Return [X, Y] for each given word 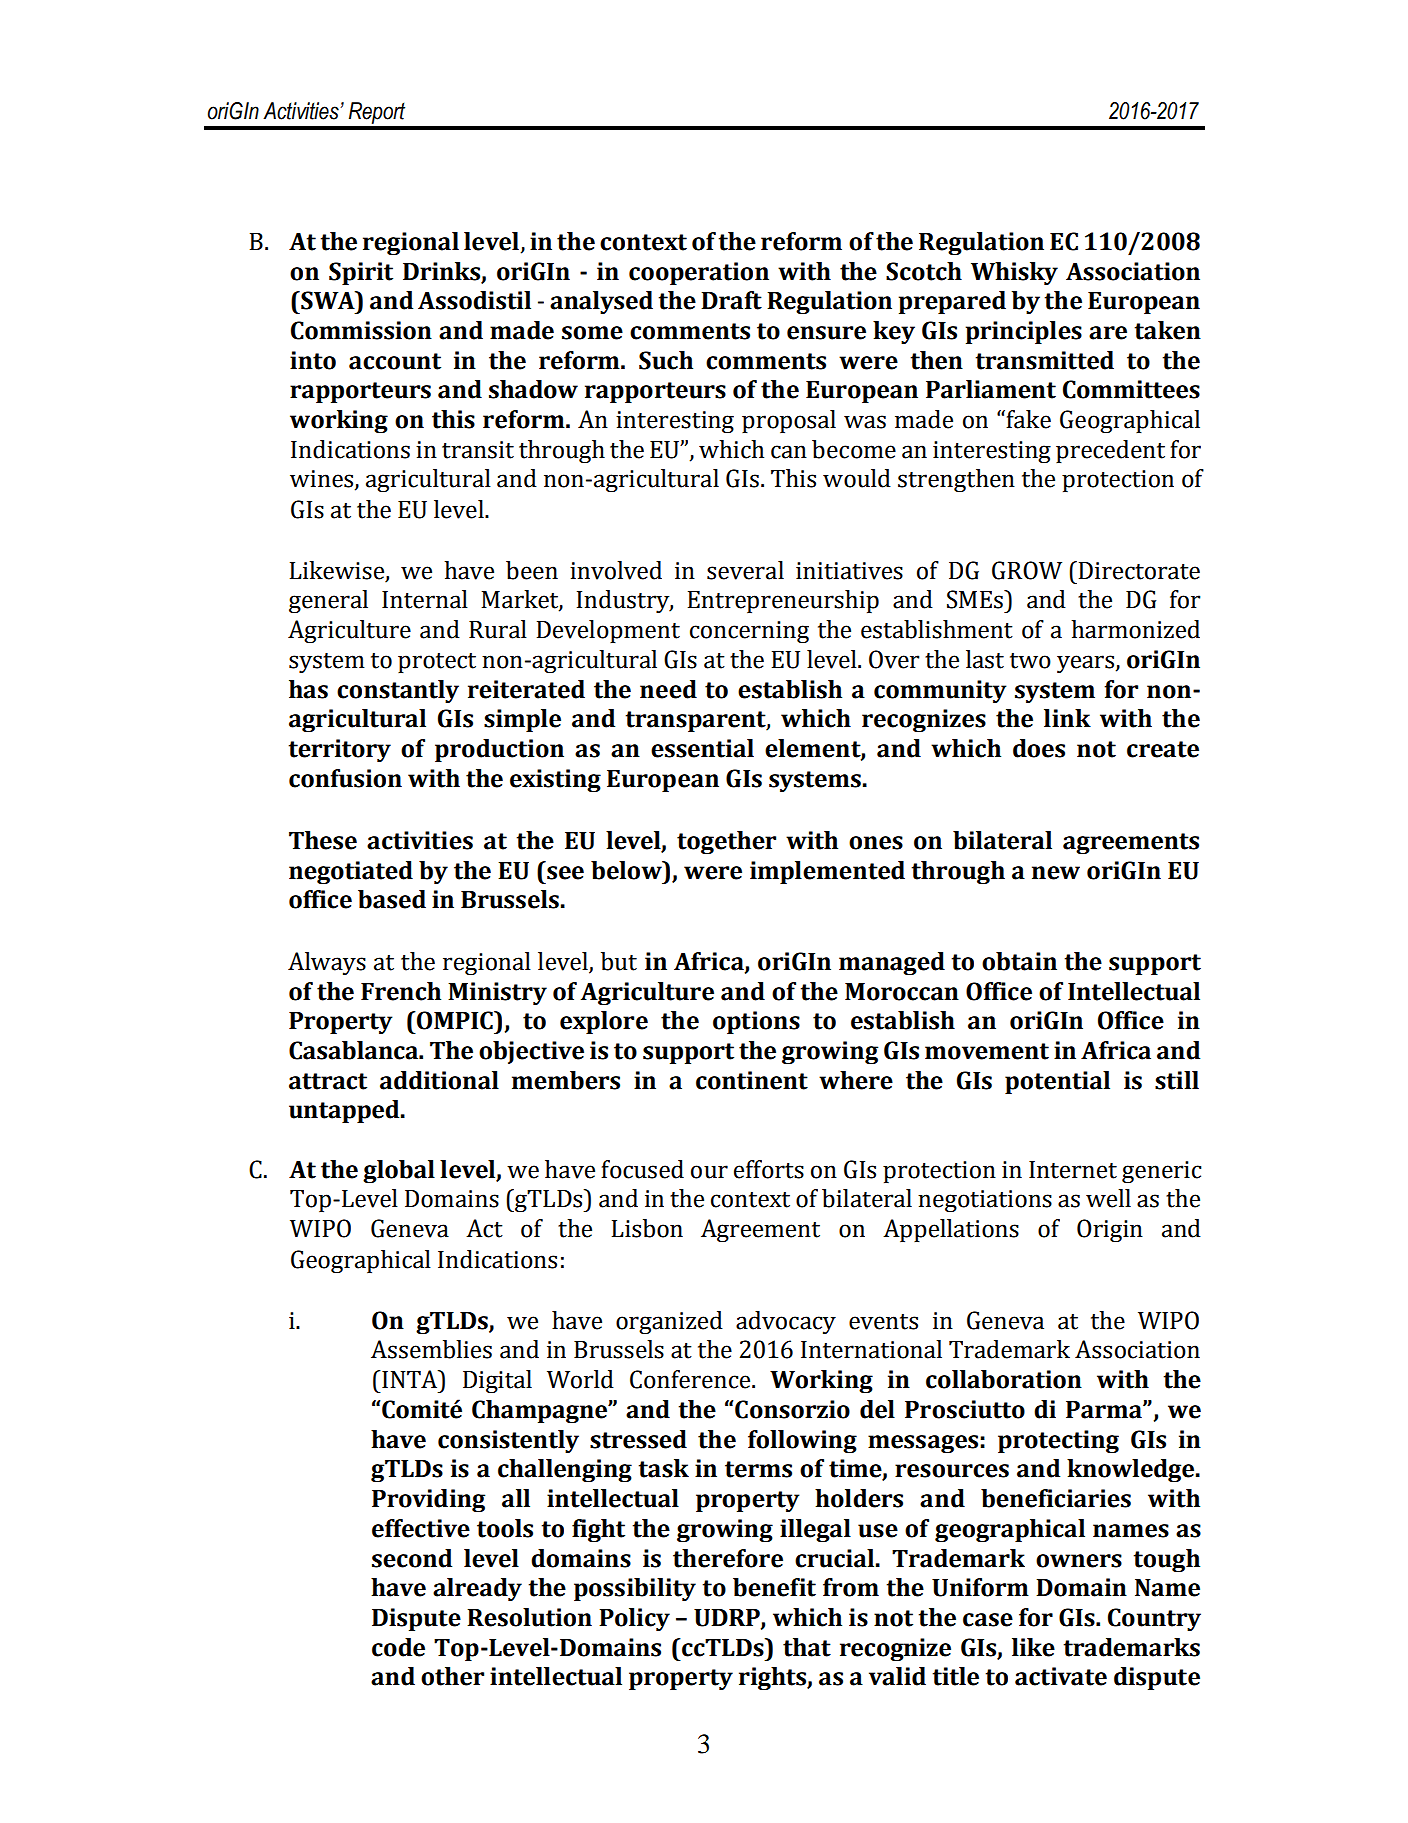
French [401, 991]
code [398, 1647]
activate [1061, 1676]
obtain [1019, 961]
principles [1024, 332]
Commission [361, 330]
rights [773, 1678]
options [756, 1022]
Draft [731, 300]
